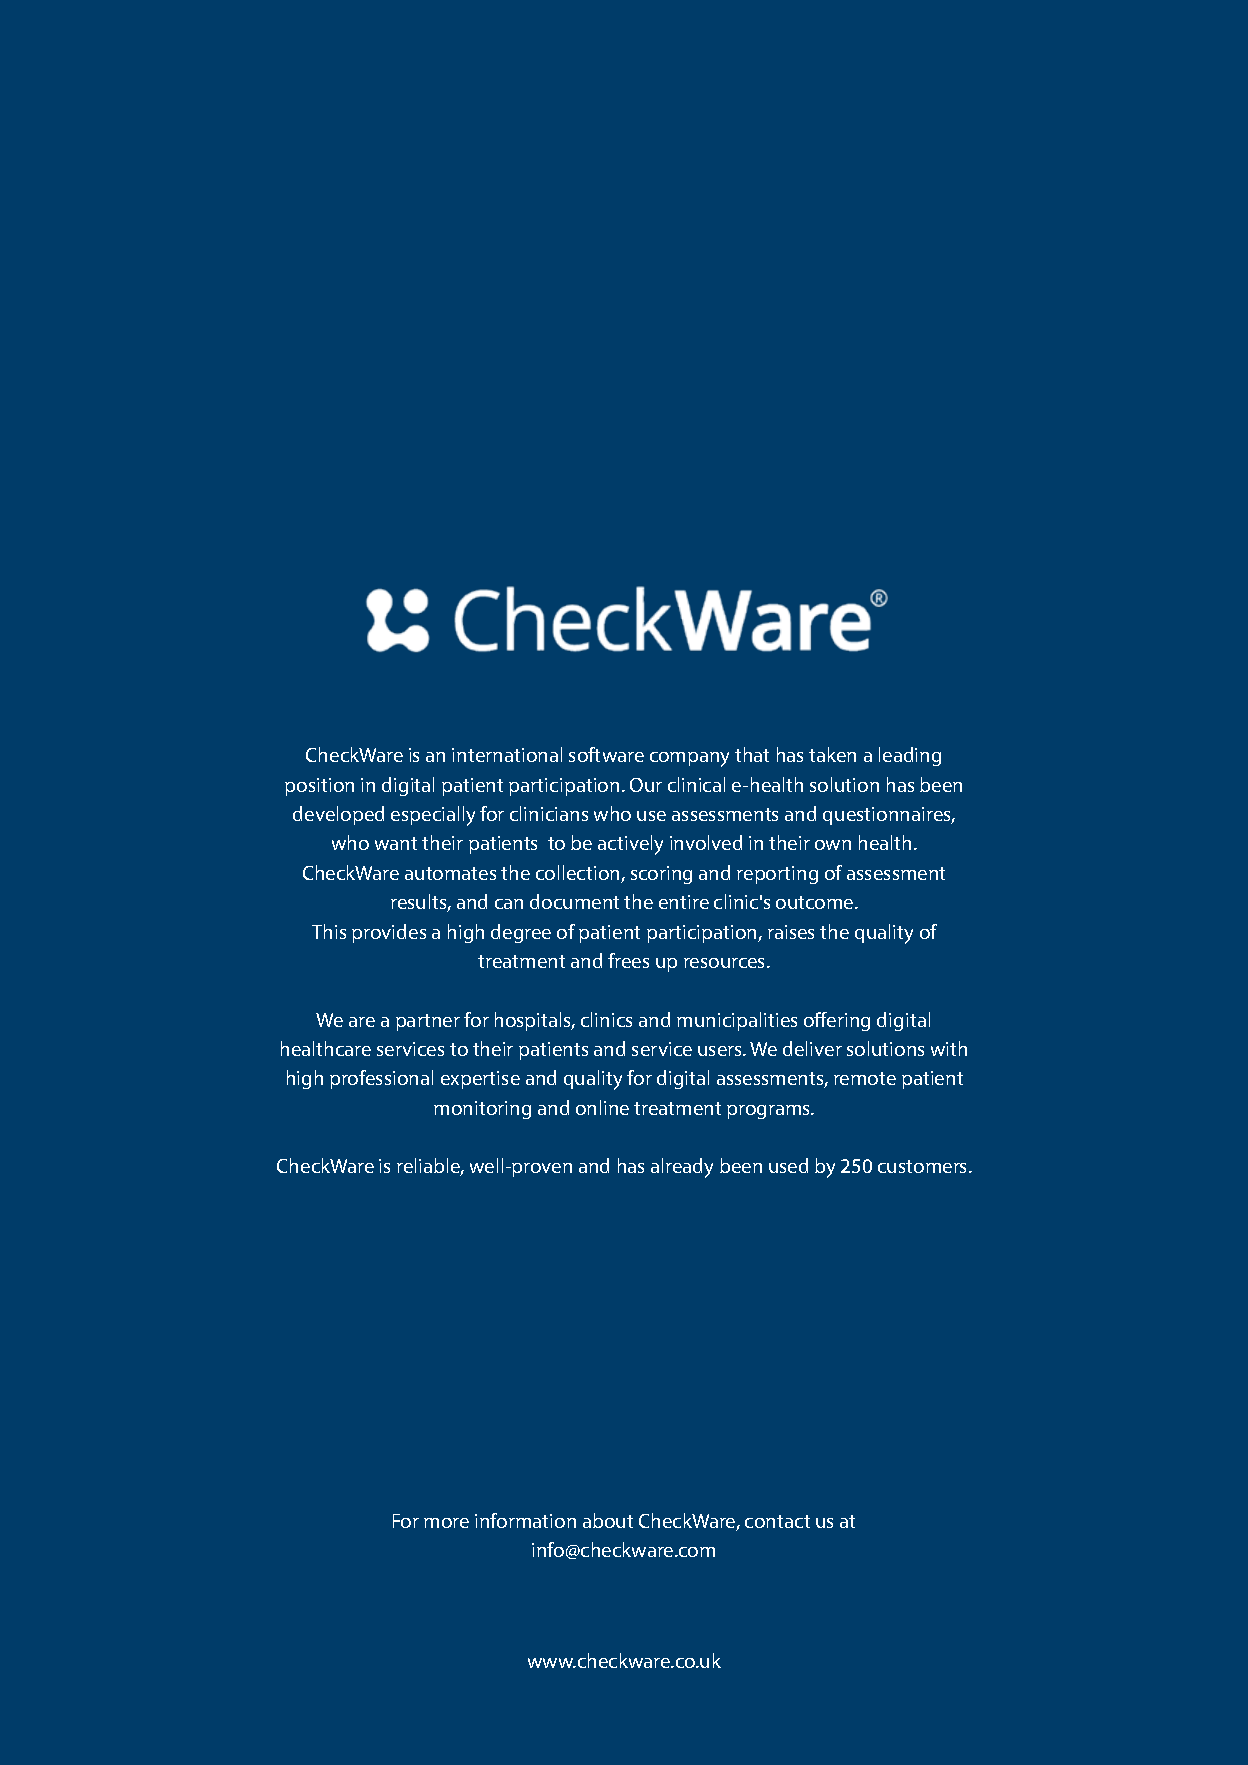 This screenshot has height=1765, width=1248. I want to click on software, so click(606, 754).
